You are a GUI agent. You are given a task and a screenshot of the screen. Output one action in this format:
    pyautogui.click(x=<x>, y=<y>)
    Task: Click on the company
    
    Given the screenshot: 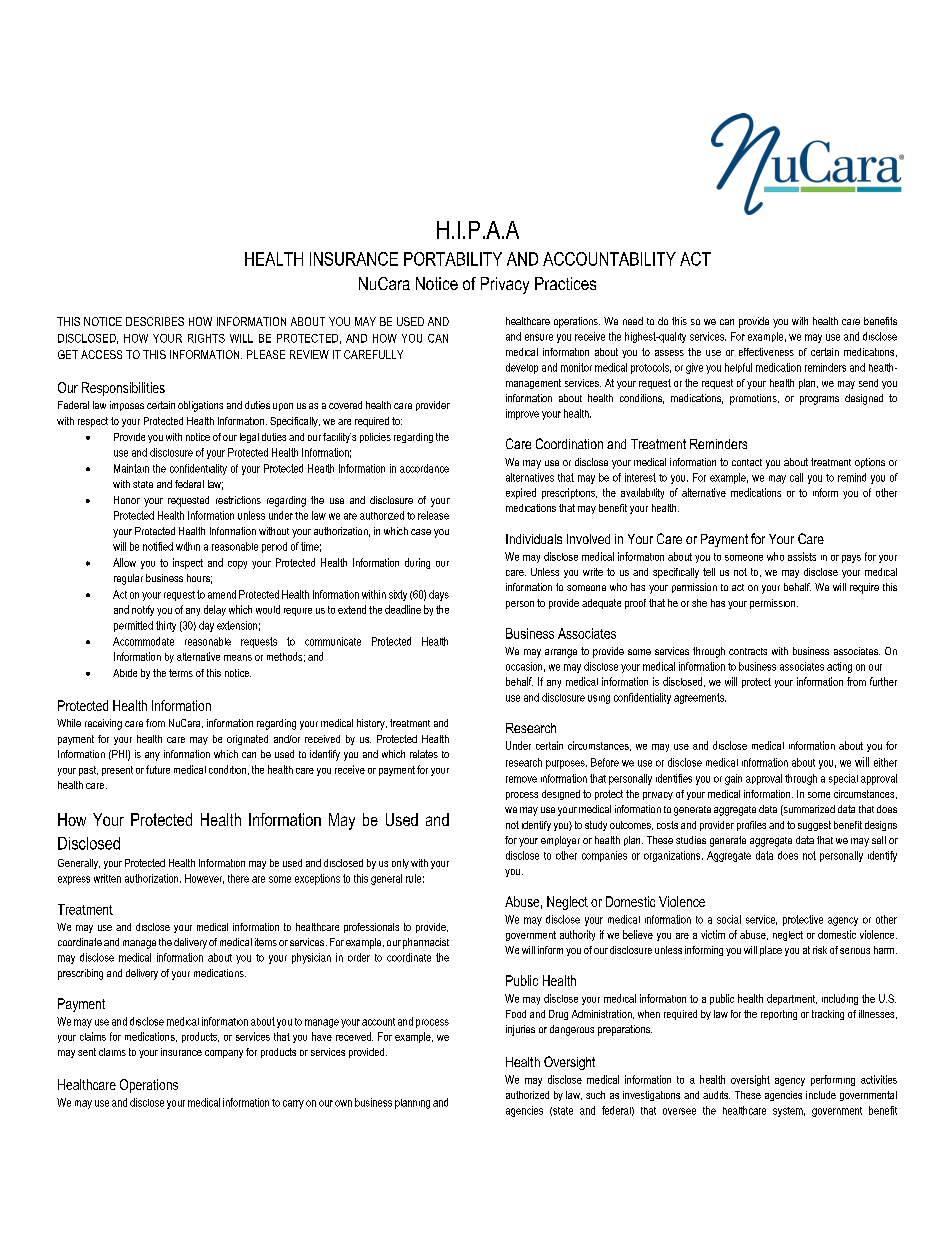 What is the action you would take?
    pyautogui.click(x=224, y=1054)
